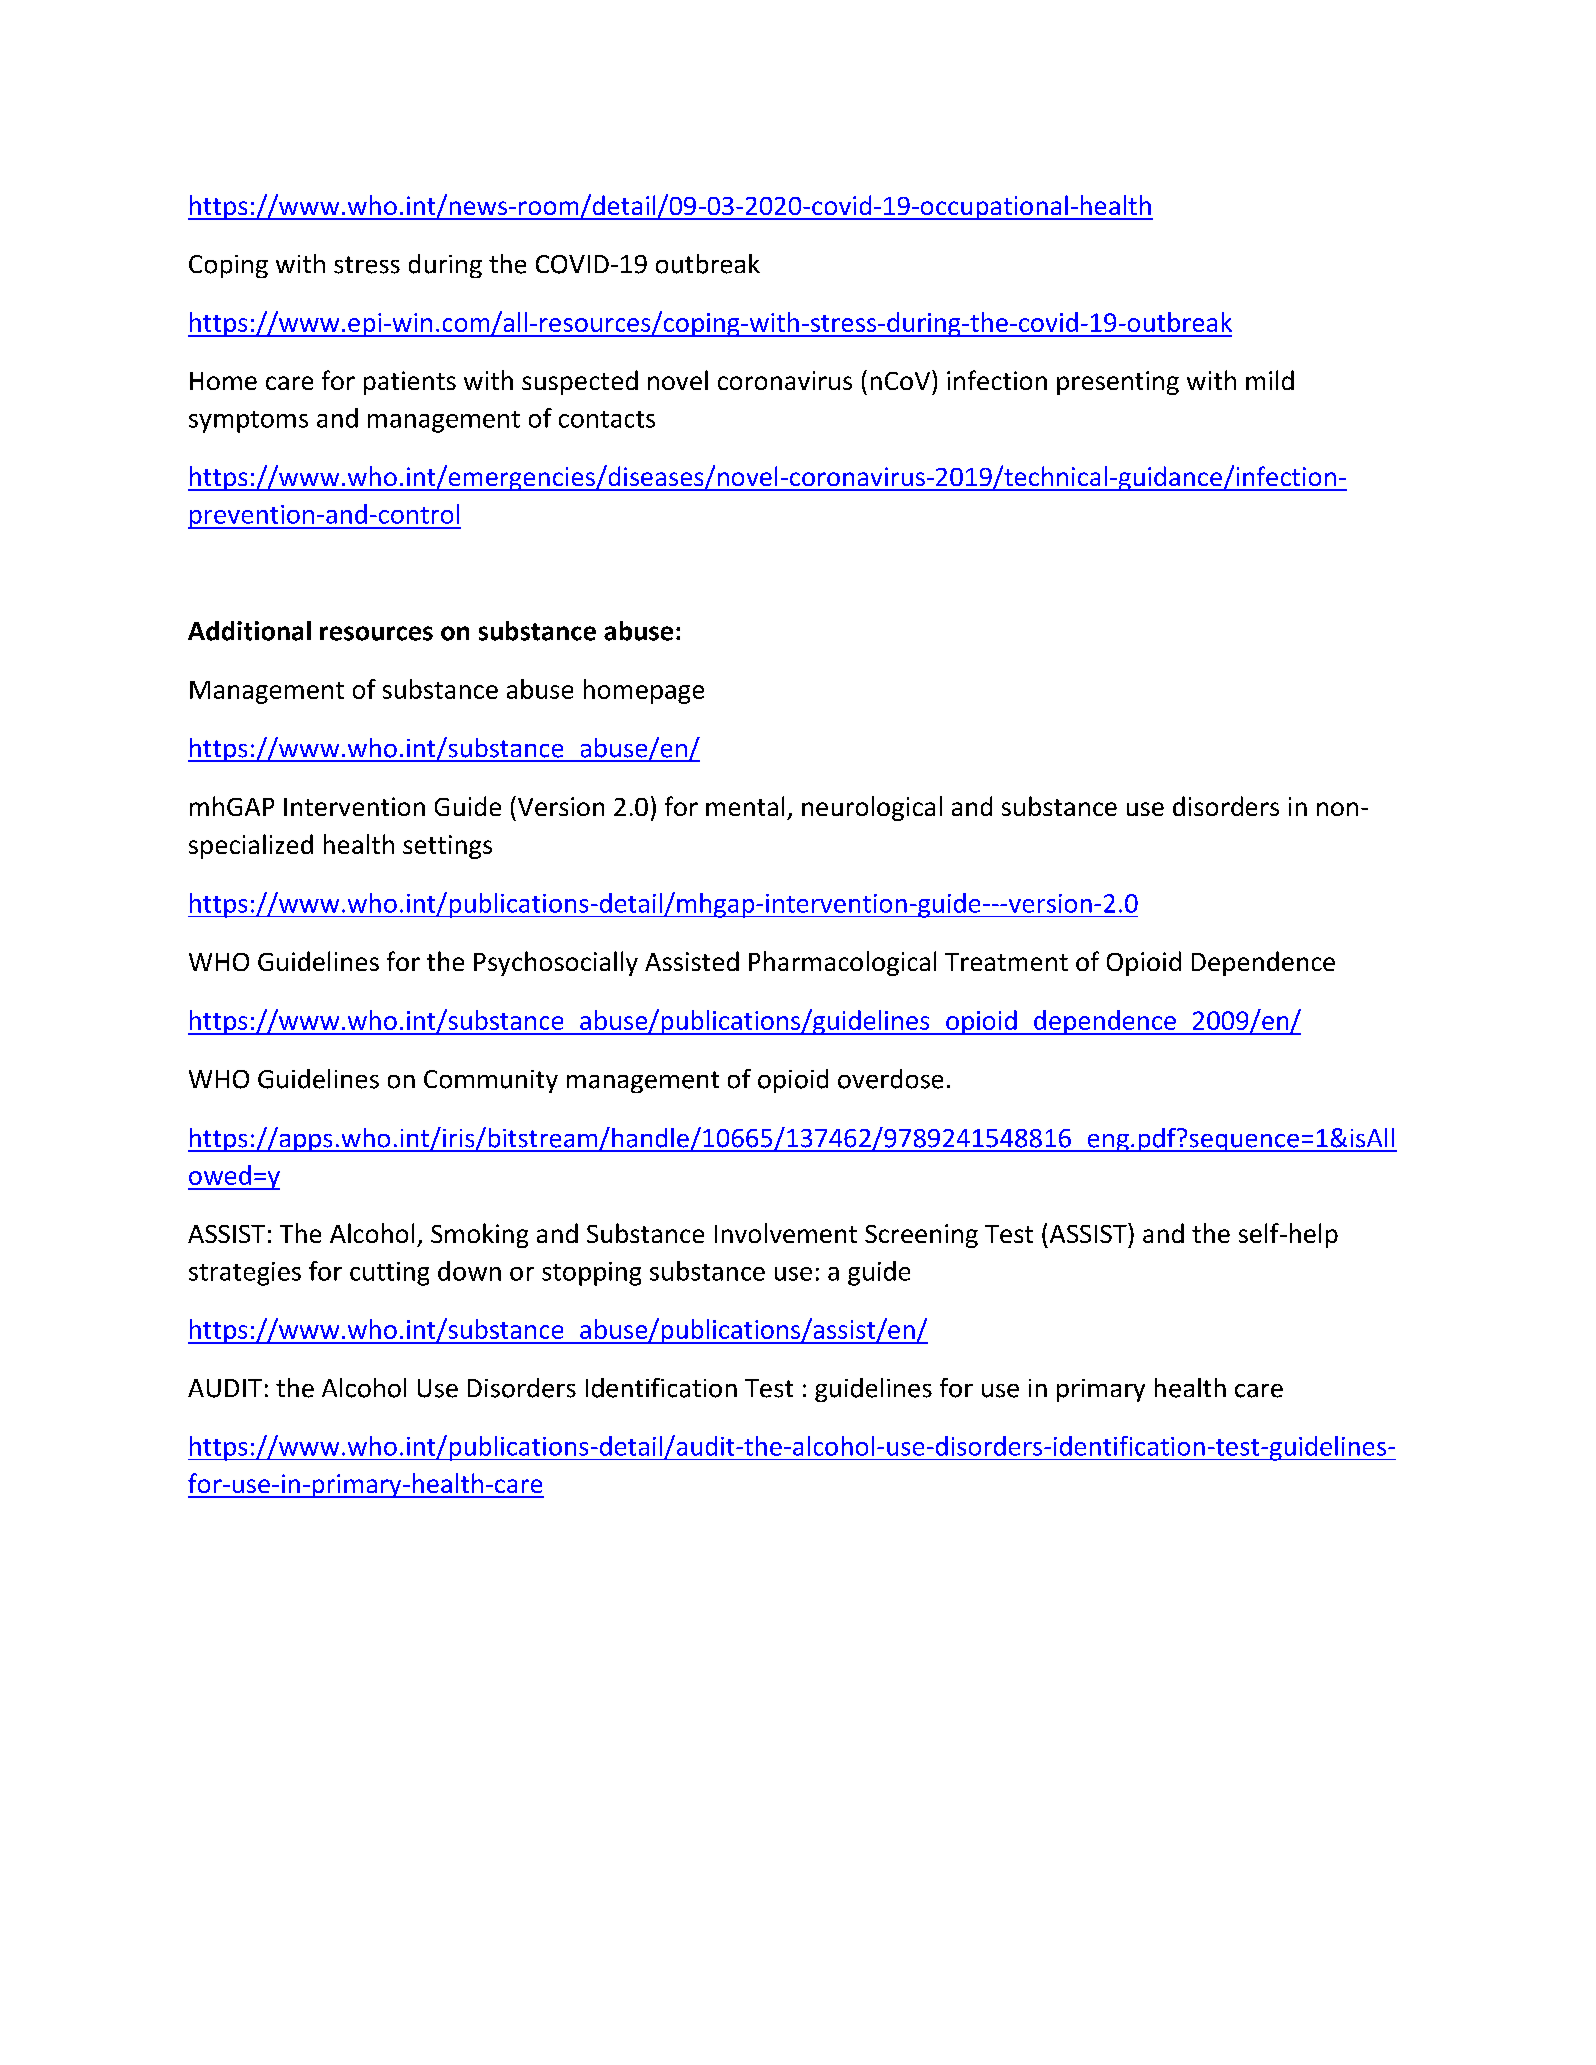  What do you see at coordinates (248, 422) in the screenshot?
I see `symptoms` at bounding box center [248, 422].
